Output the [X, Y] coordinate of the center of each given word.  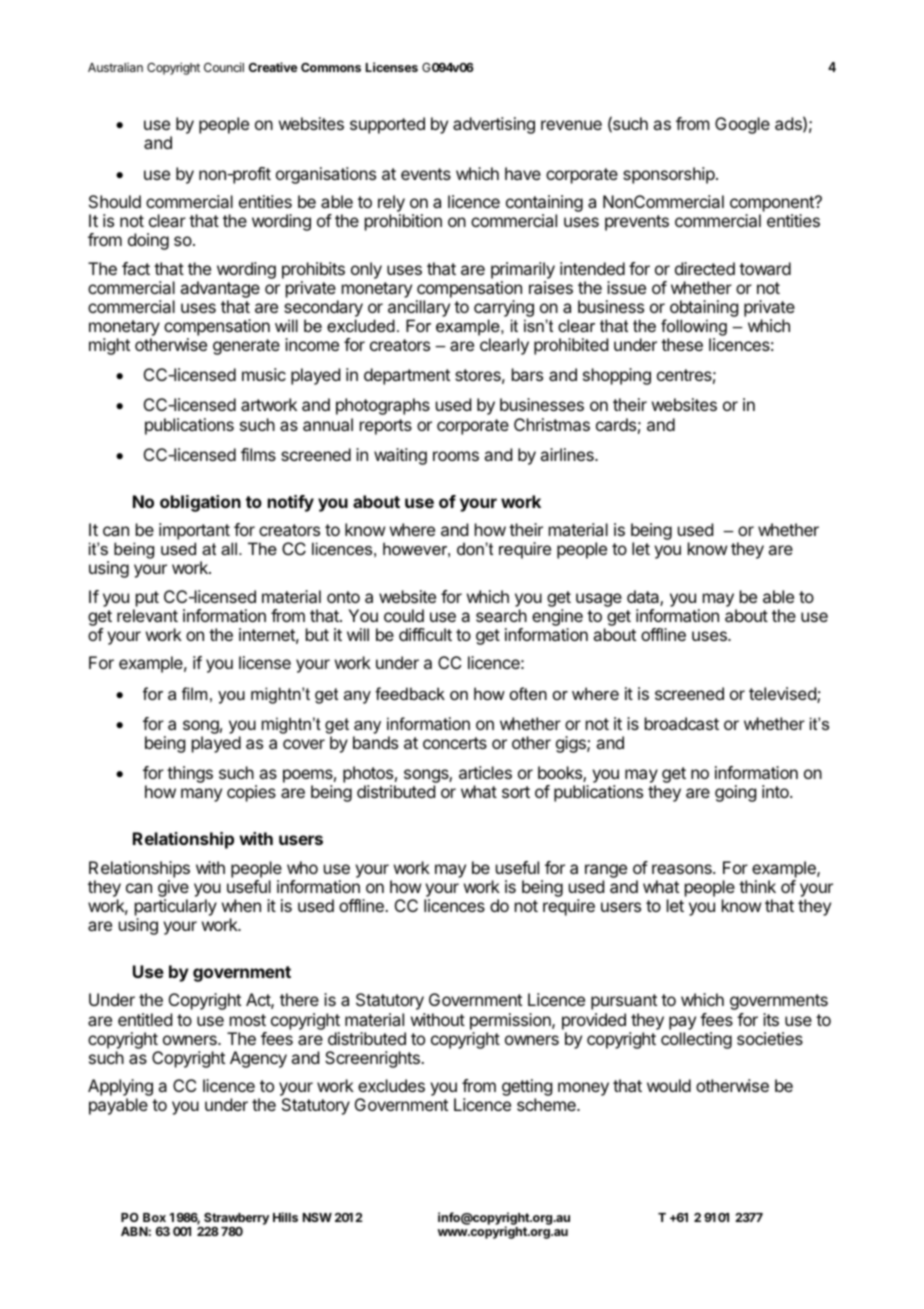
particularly [176, 907]
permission [511, 1021]
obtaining [704, 308]
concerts [455, 743]
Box [154, 1217]
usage [599, 600]
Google [742, 125]
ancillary [419, 308]
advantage [220, 289]
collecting [696, 1040]
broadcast [682, 723]
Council [224, 67]
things [190, 774]
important [194, 533]
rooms [456, 456]
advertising [494, 125]
